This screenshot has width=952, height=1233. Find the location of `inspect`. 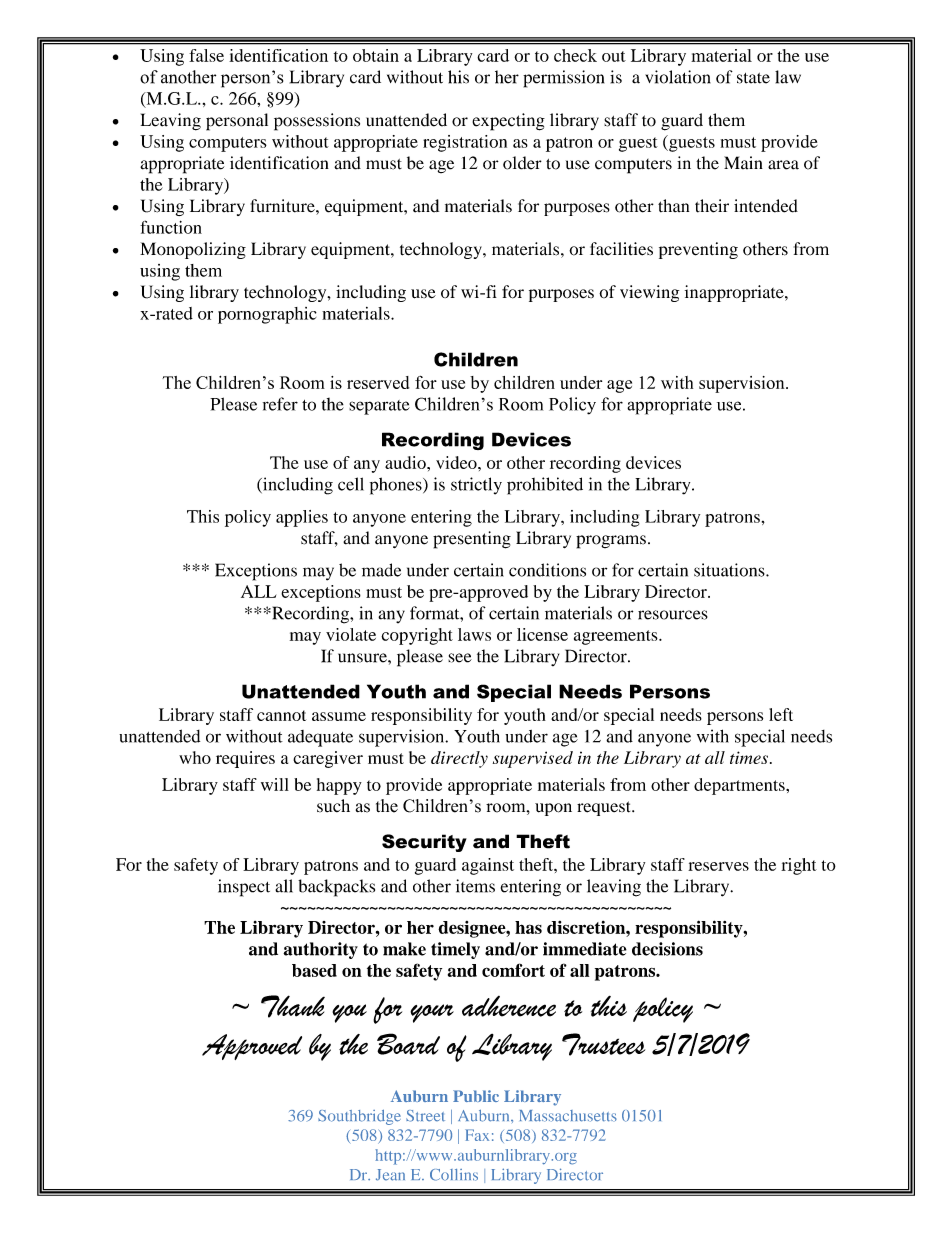

inspect is located at coordinates (244, 888).
